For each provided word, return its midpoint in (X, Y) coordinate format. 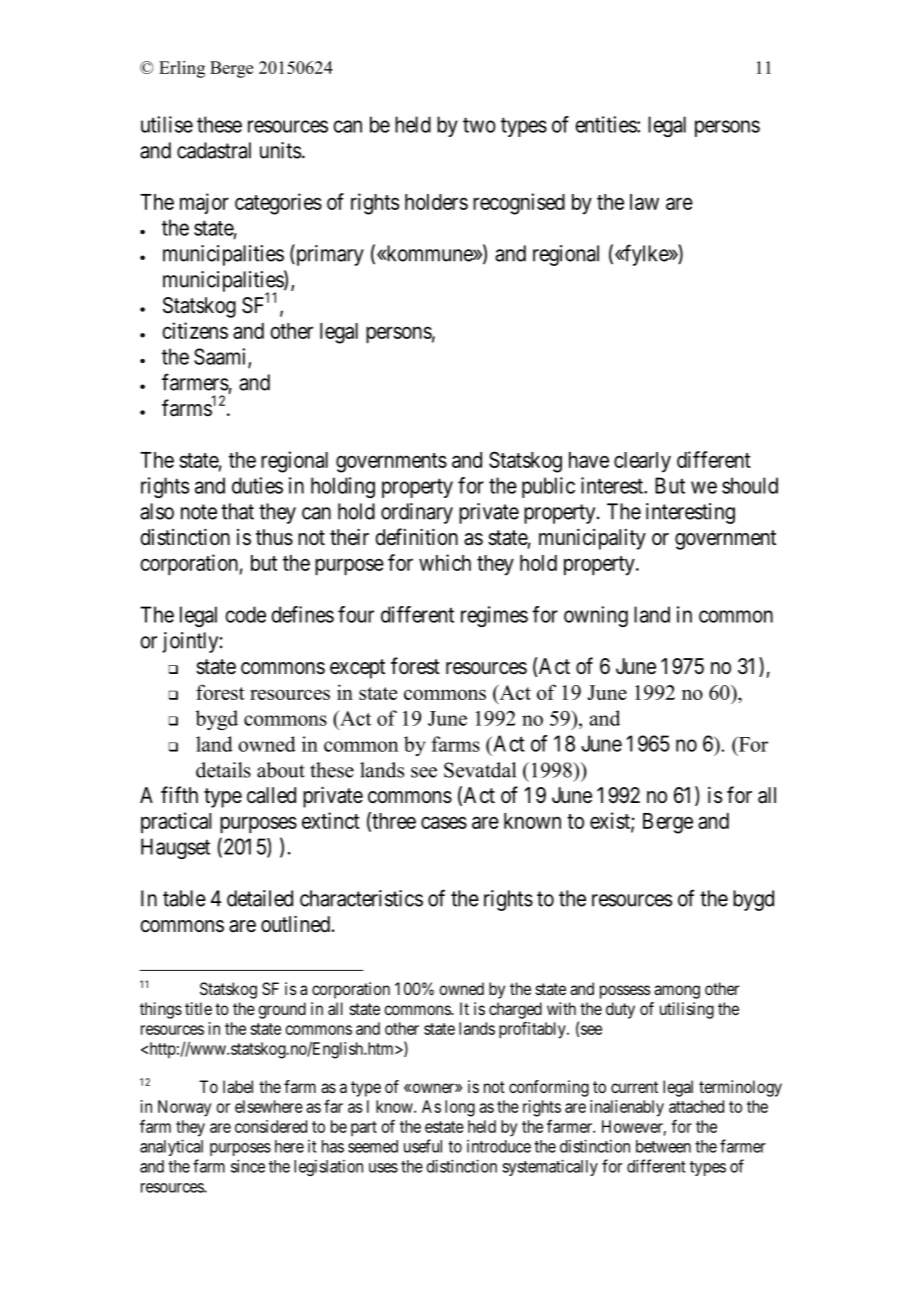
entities (606, 124)
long (460, 1108)
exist (611, 821)
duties (257, 485)
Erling (182, 69)
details (223, 770)
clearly (642, 462)
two (479, 125)
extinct (331, 820)
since (248, 1166)
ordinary (417, 513)
